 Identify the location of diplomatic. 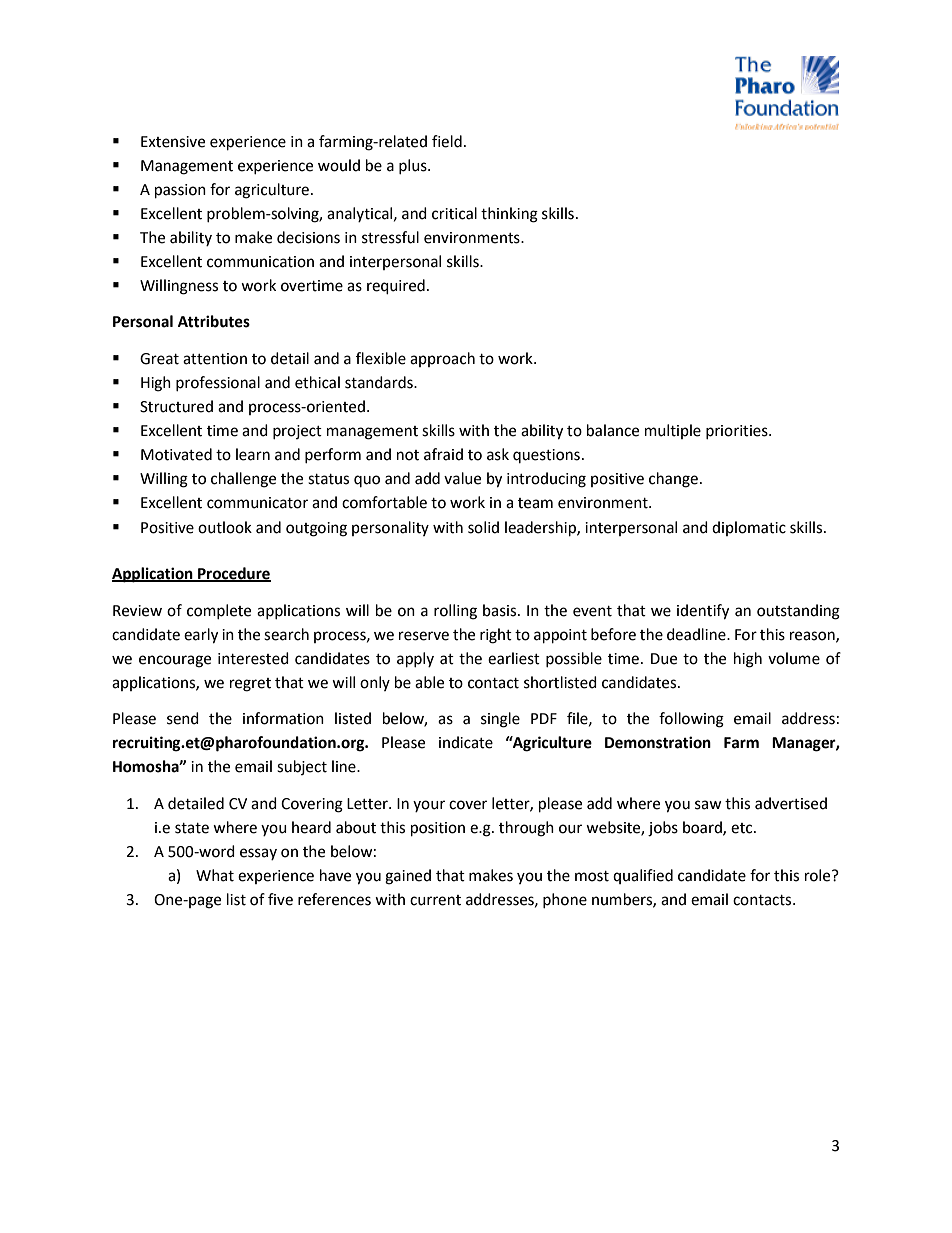
(749, 528).
